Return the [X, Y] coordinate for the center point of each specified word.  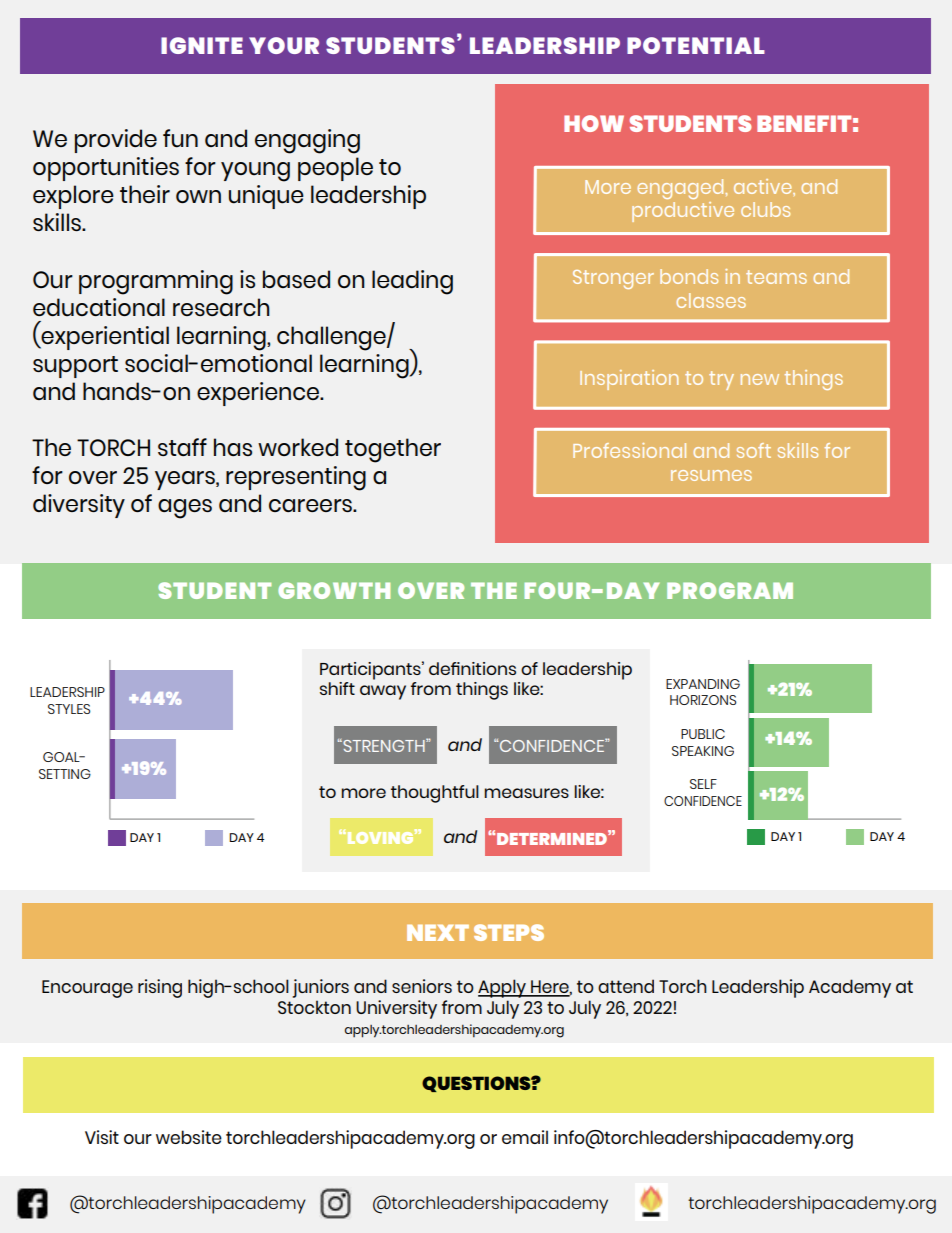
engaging [307, 141]
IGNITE [202, 45]
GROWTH [334, 590]
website [189, 1137]
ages [185, 509]
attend [626, 986]
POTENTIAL [696, 45]
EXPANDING [703, 684]
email [525, 1137]
